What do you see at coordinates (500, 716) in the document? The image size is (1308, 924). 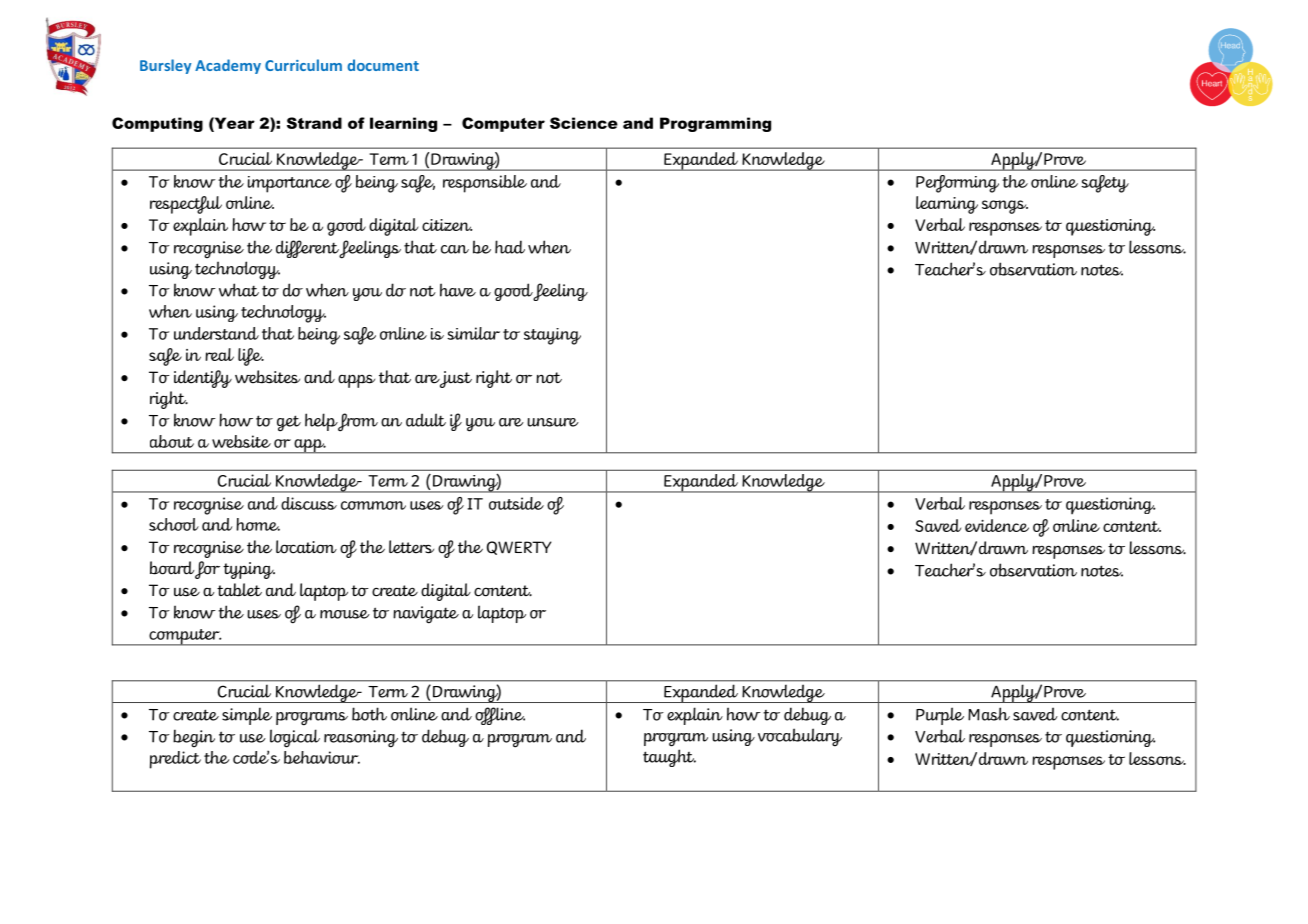 I see `offline` at bounding box center [500, 716].
